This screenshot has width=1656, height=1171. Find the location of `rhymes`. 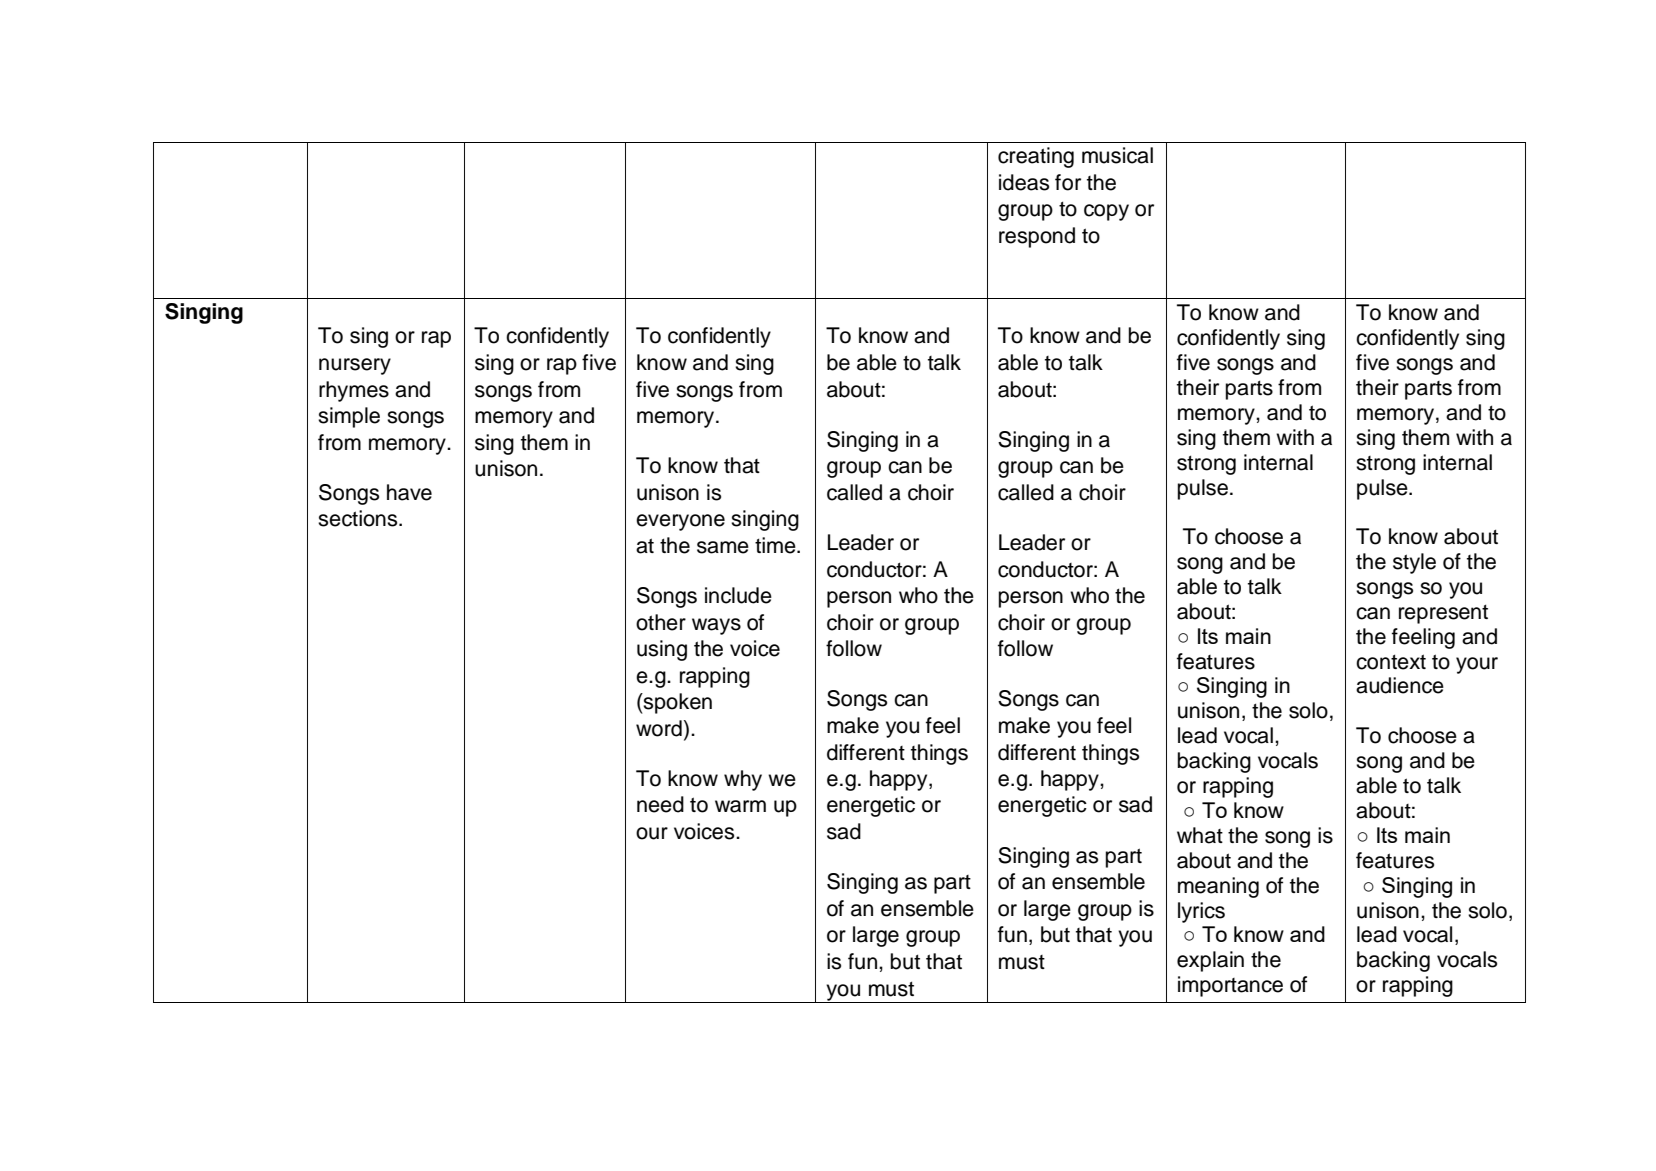

rhymes is located at coordinates (354, 391).
